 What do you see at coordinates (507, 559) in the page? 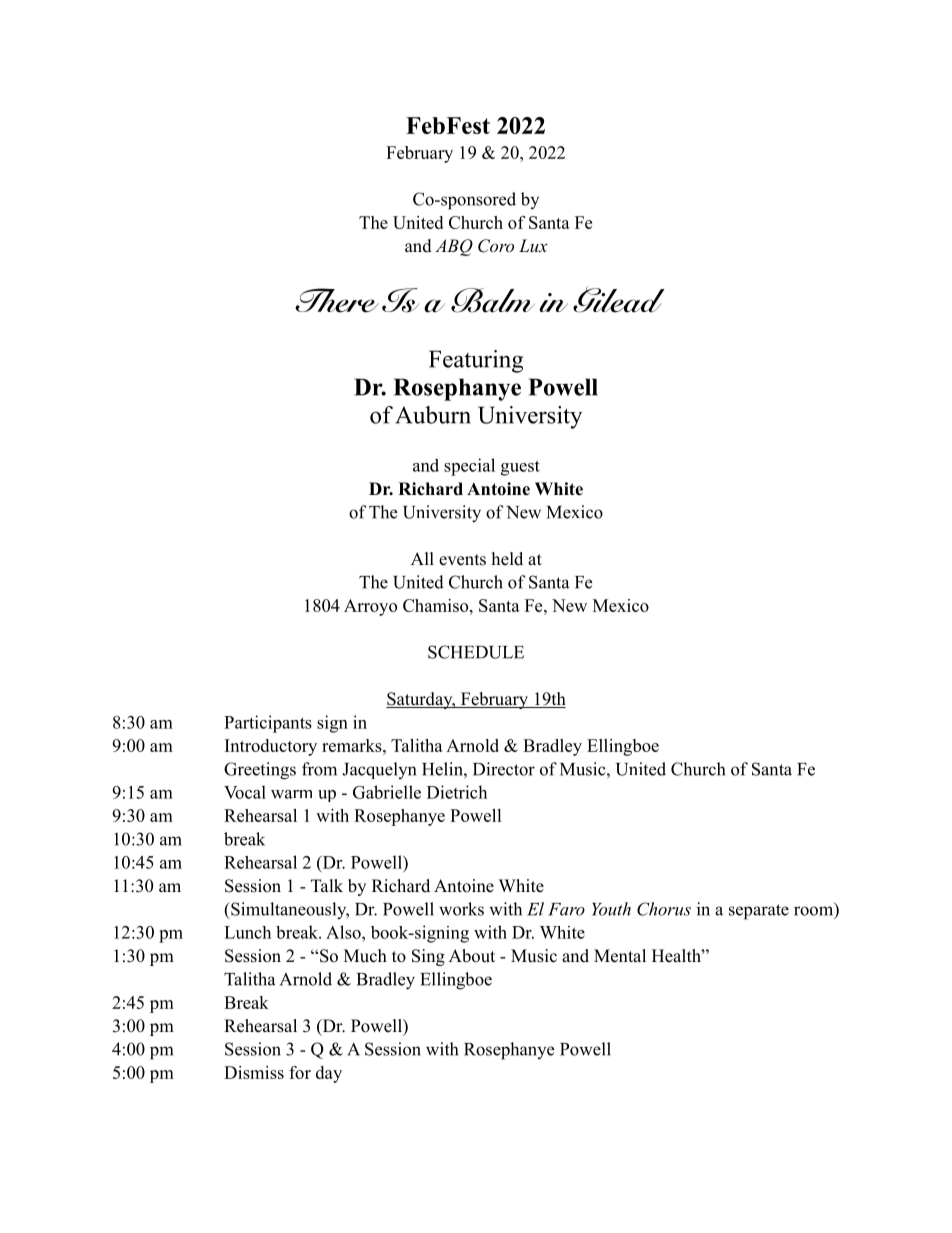
I see `held` at bounding box center [507, 559].
